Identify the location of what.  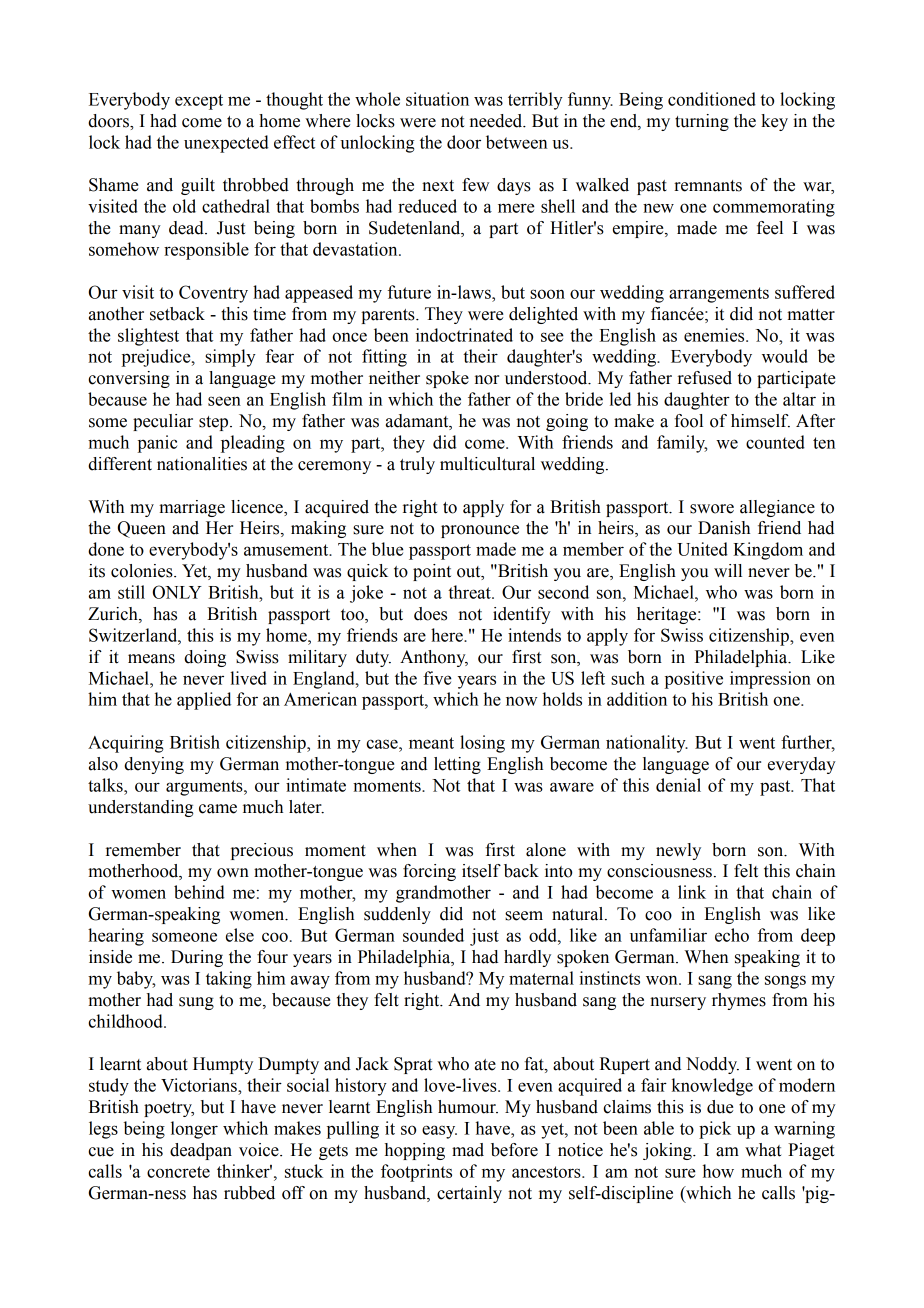
(763, 1150).
